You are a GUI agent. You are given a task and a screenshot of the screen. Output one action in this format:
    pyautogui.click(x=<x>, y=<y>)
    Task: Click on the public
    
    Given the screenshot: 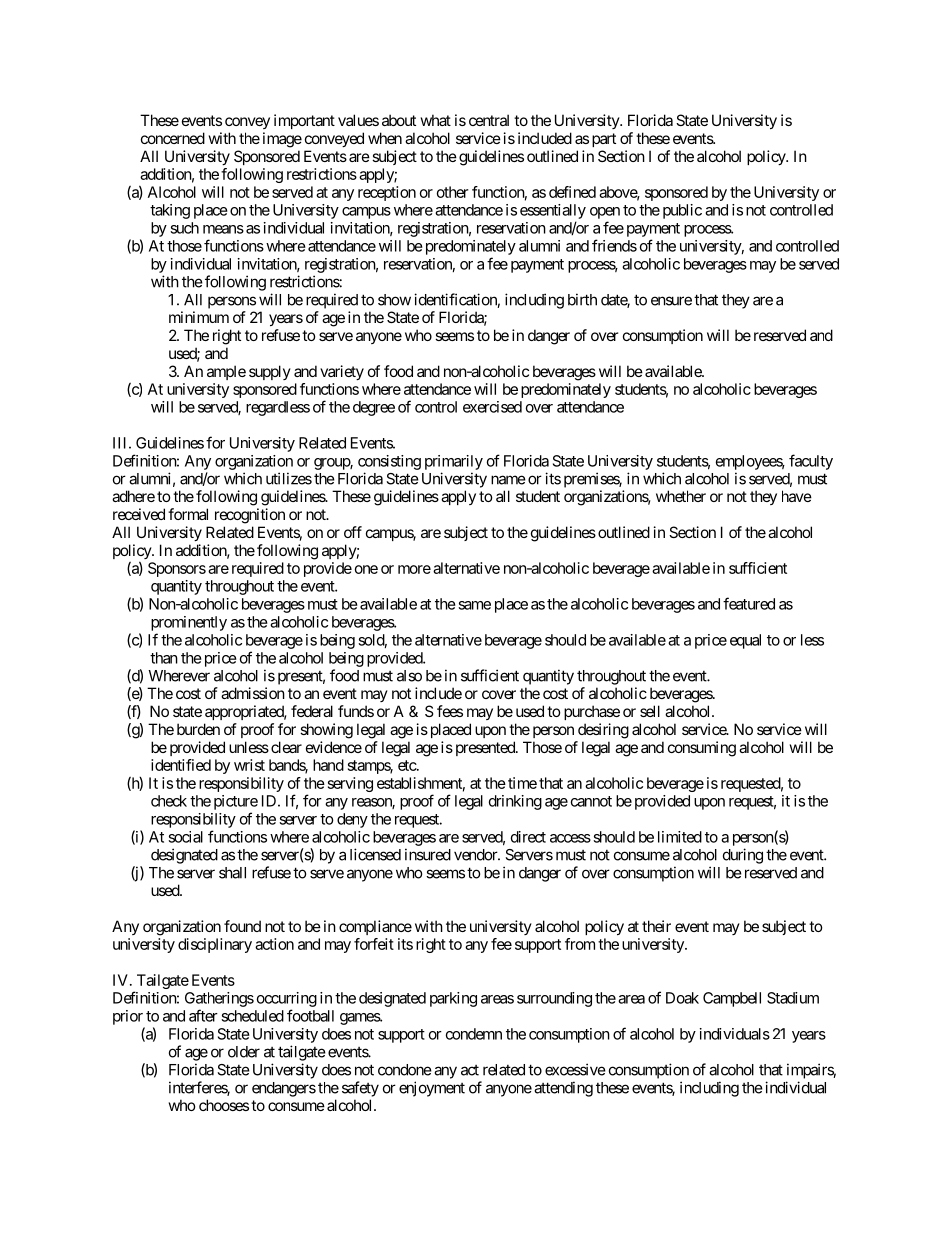 What is the action you would take?
    pyautogui.click(x=682, y=211)
